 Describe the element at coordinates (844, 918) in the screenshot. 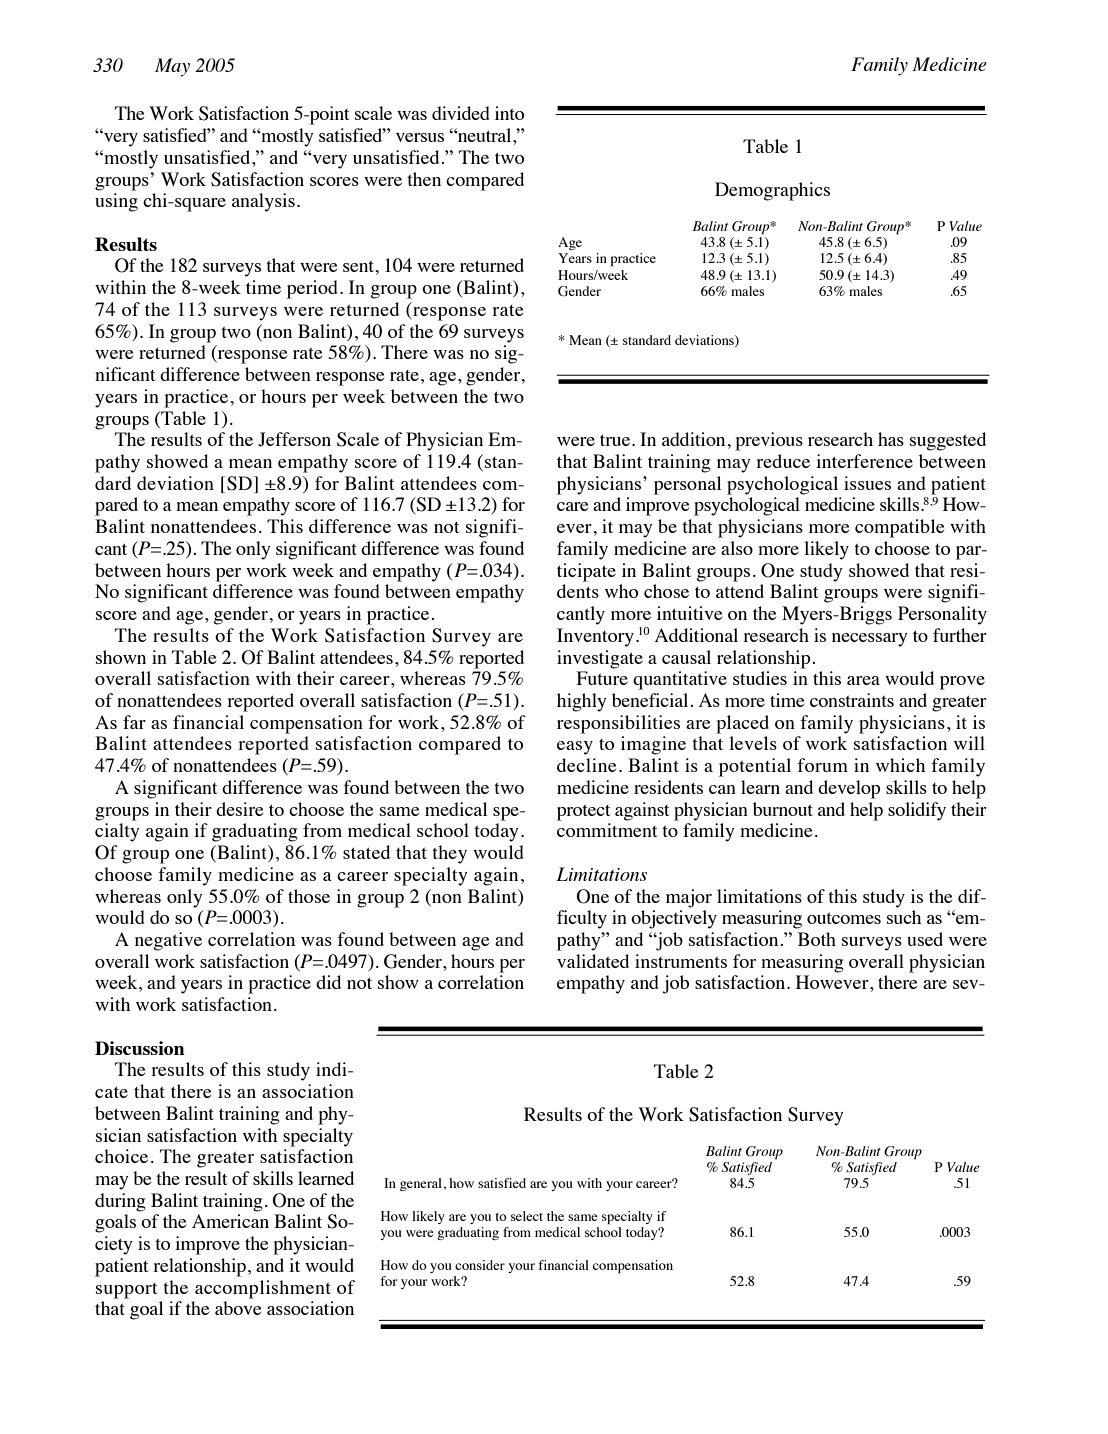

I see `outcomes` at that location.
